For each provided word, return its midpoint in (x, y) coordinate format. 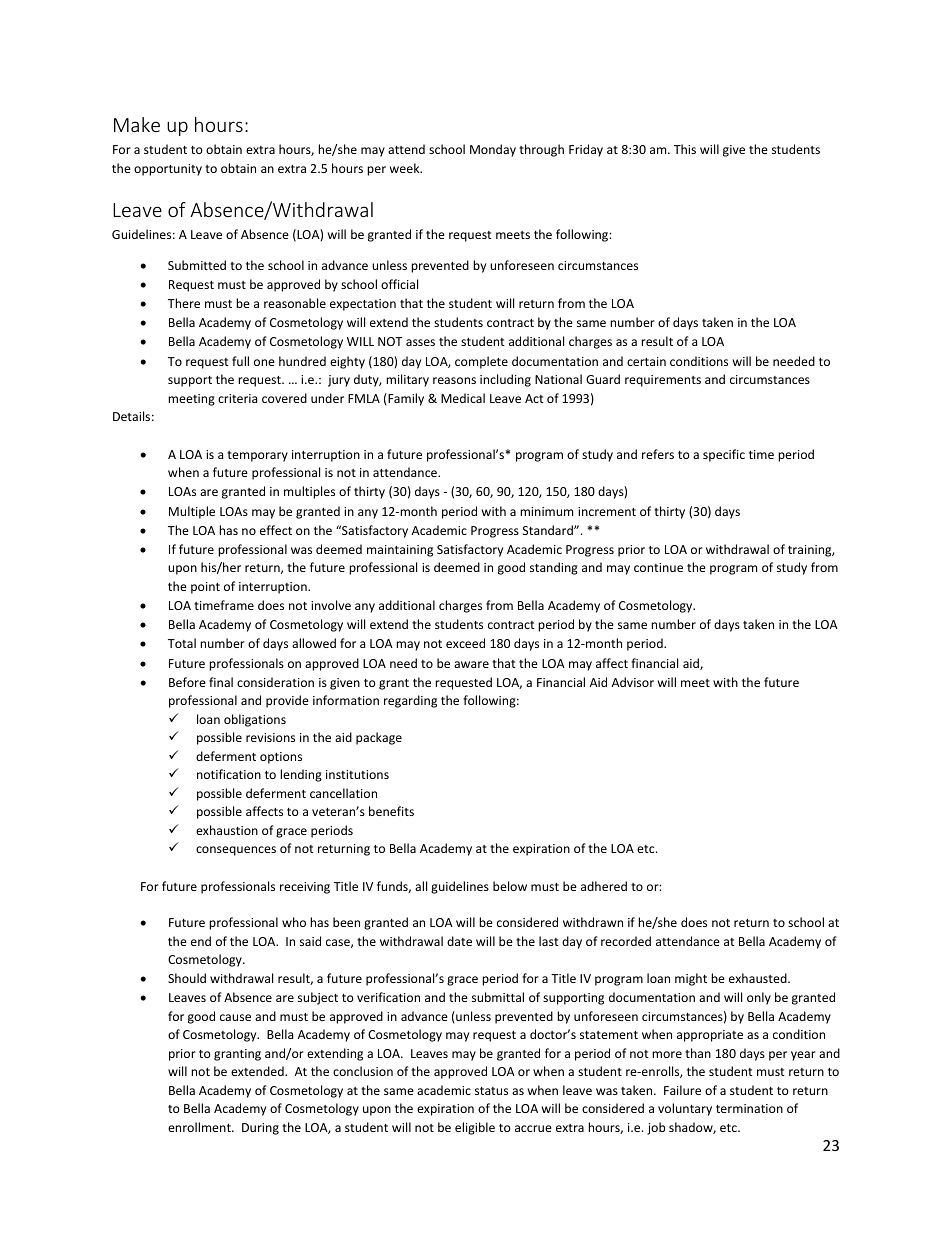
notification (229, 774)
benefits (391, 811)
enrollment (200, 1127)
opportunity (168, 170)
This (685, 149)
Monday (493, 150)
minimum (546, 511)
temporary (257, 456)
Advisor (633, 682)
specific (724, 455)
